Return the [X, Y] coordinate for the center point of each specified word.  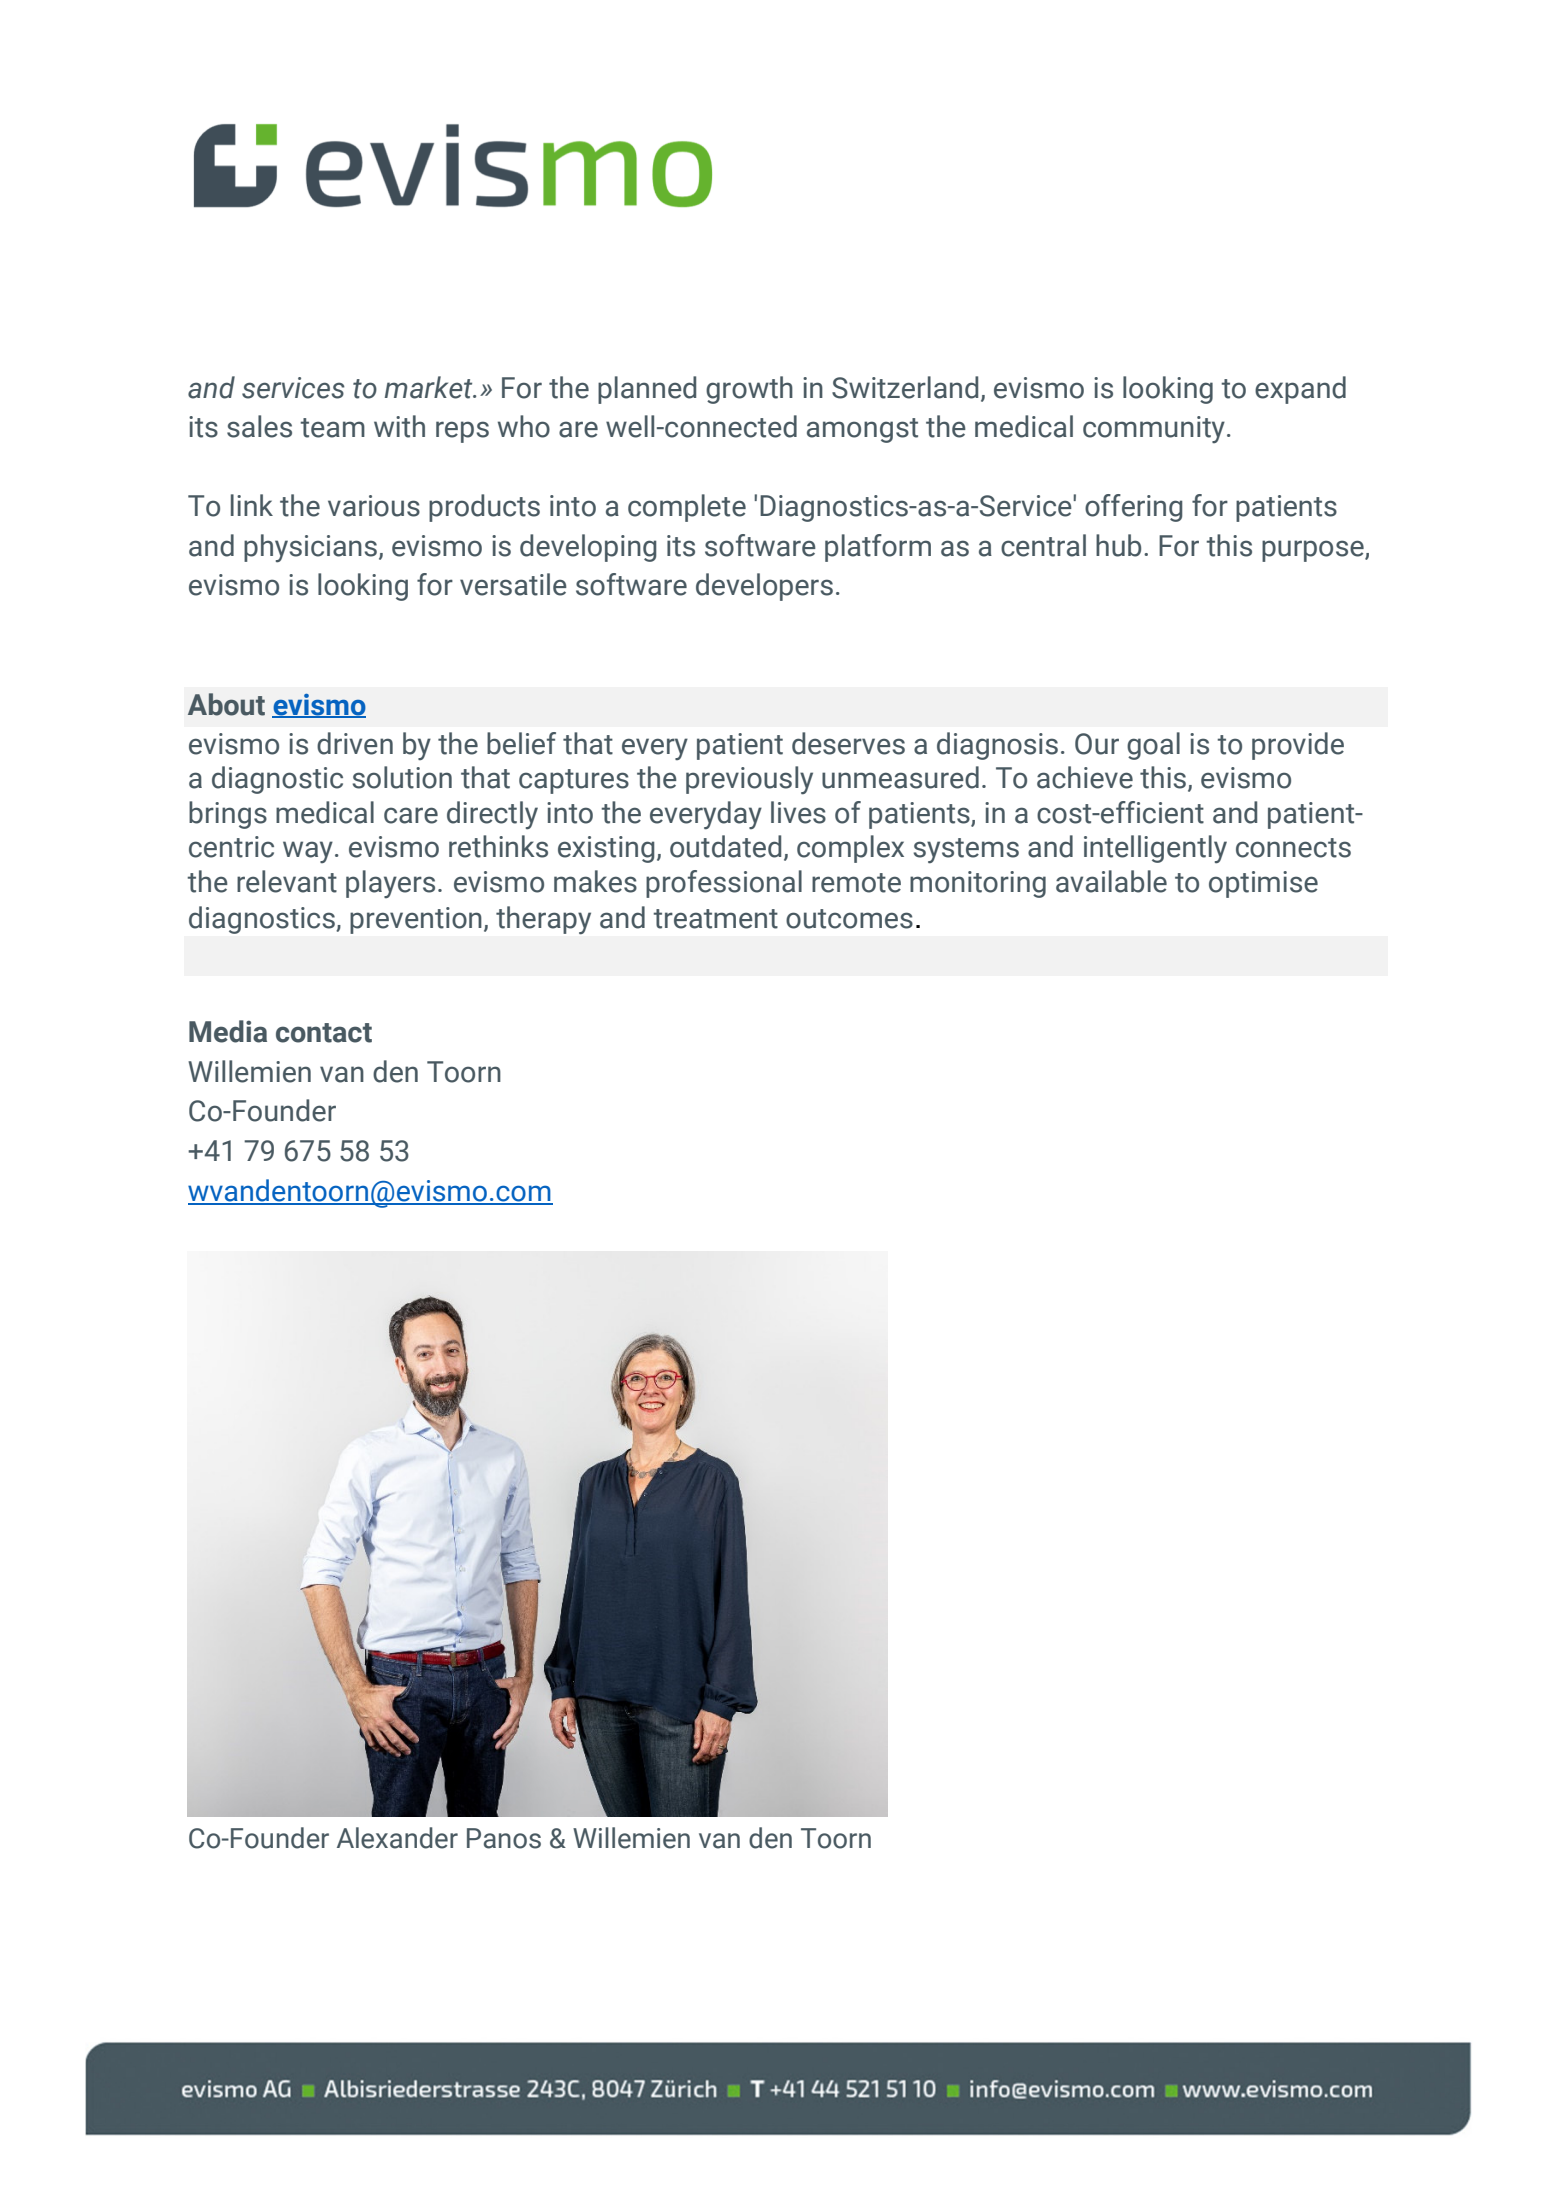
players [390, 884]
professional [724, 884]
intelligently [1155, 849]
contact [324, 1033]
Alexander [397, 1838]
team [332, 428]
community [1154, 429]
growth [749, 390]
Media [228, 1031]
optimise [1263, 884]
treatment [715, 919]
